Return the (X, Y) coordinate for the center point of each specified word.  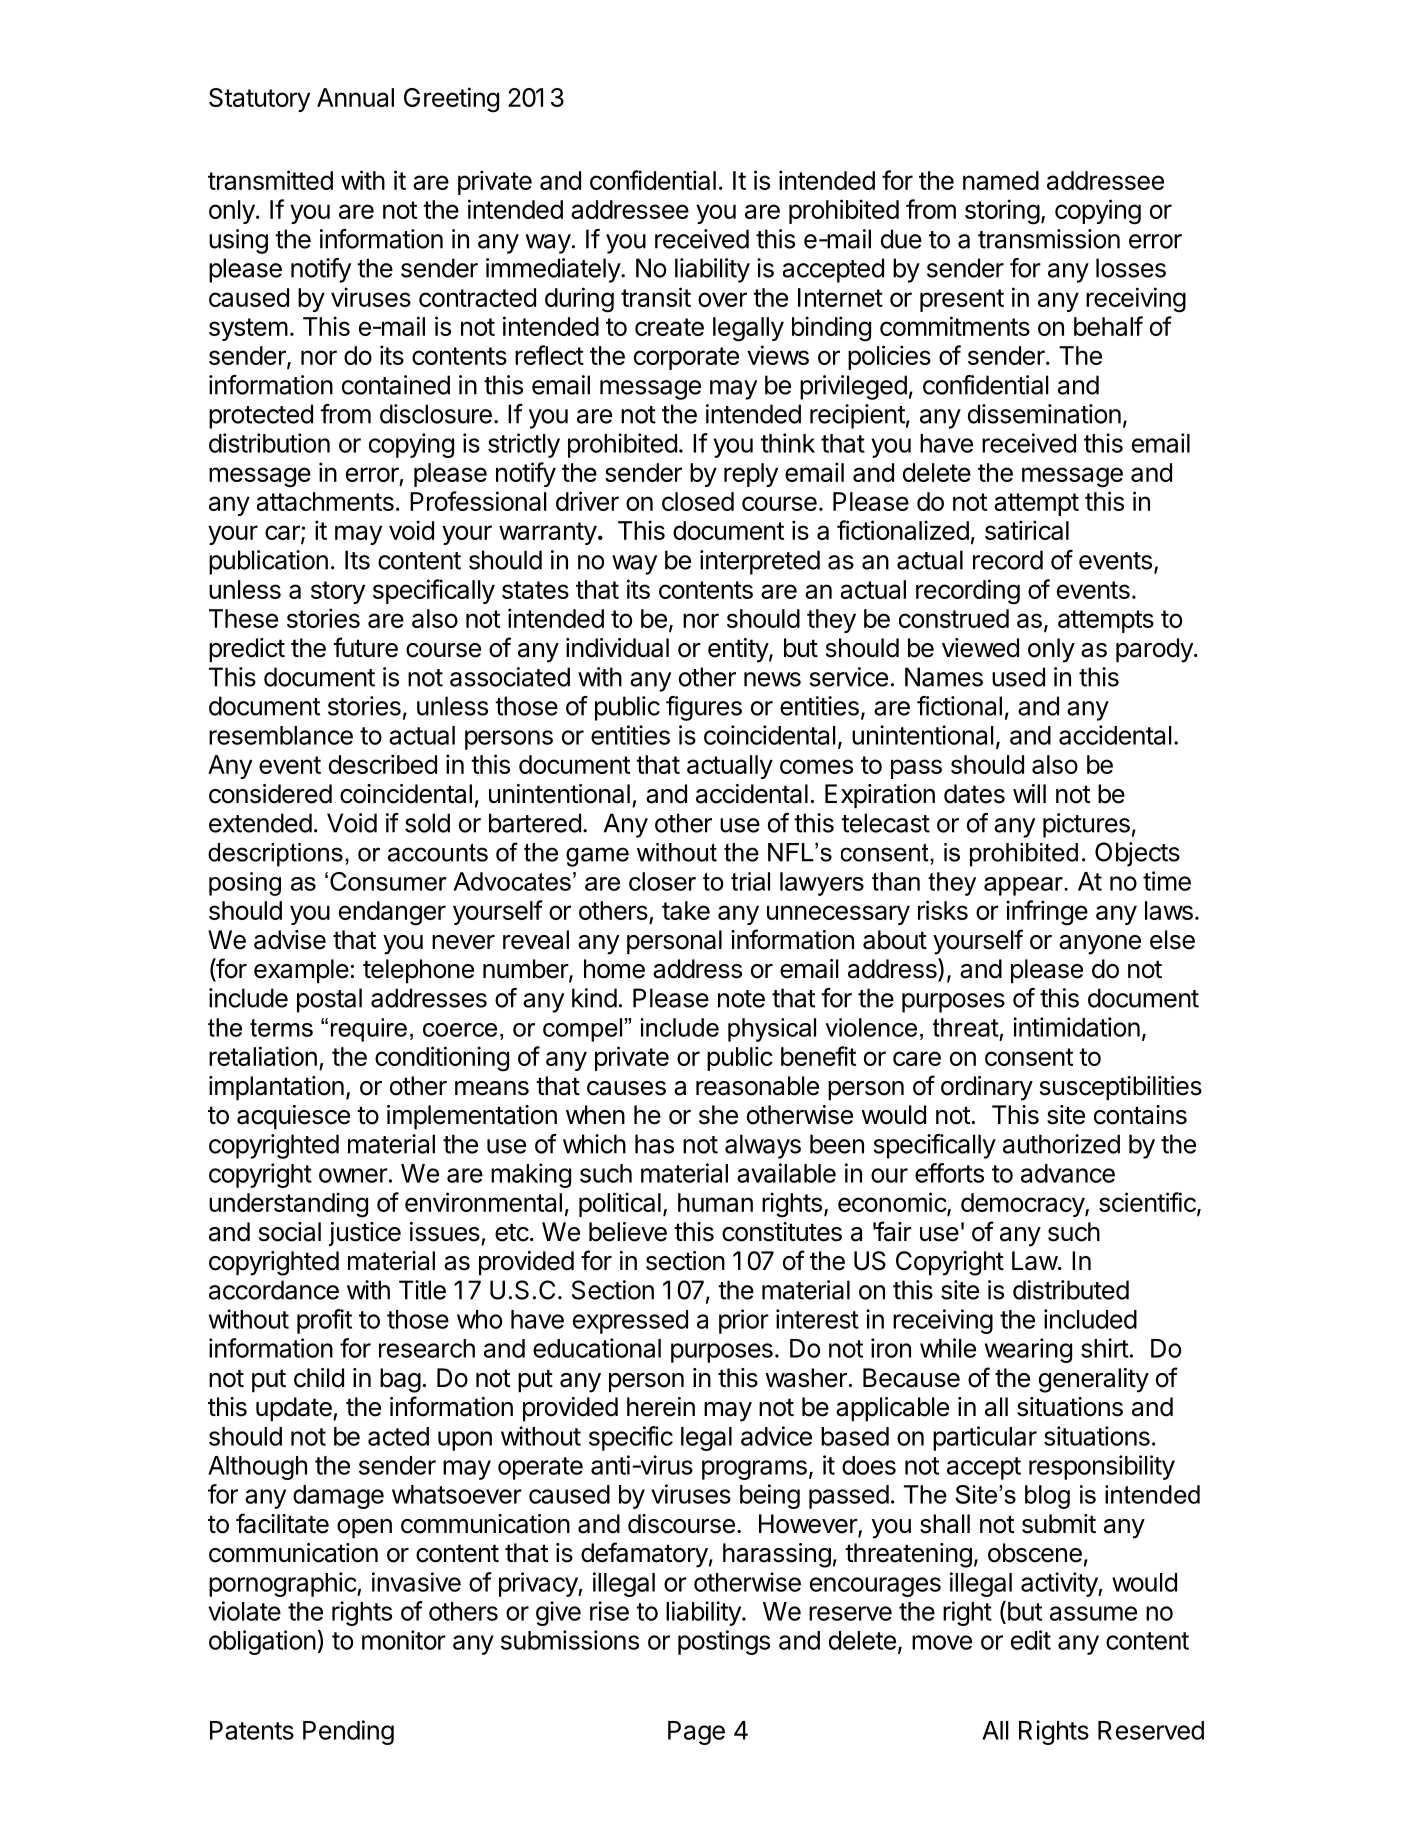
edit (1031, 1640)
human (715, 1202)
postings (724, 1642)
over (722, 299)
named (1001, 180)
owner (353, 1175)
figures (704, 708)
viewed (980, 648)
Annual (355, 97)
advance (1068, 1173)
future (365, 647)
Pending (348, 1732)
